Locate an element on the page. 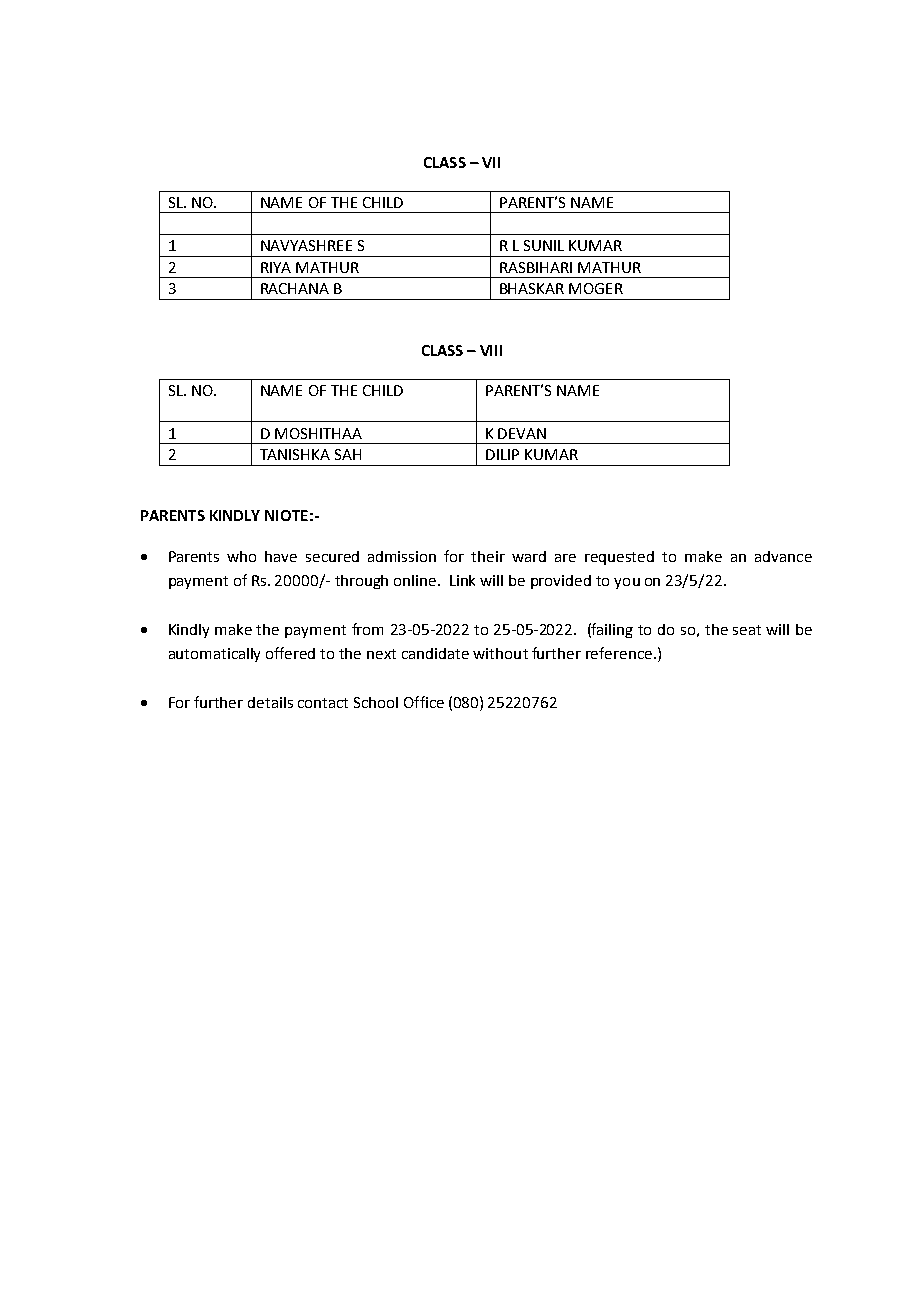 The image size is (924, 1308). seat is located at coordinates (747, 630).
